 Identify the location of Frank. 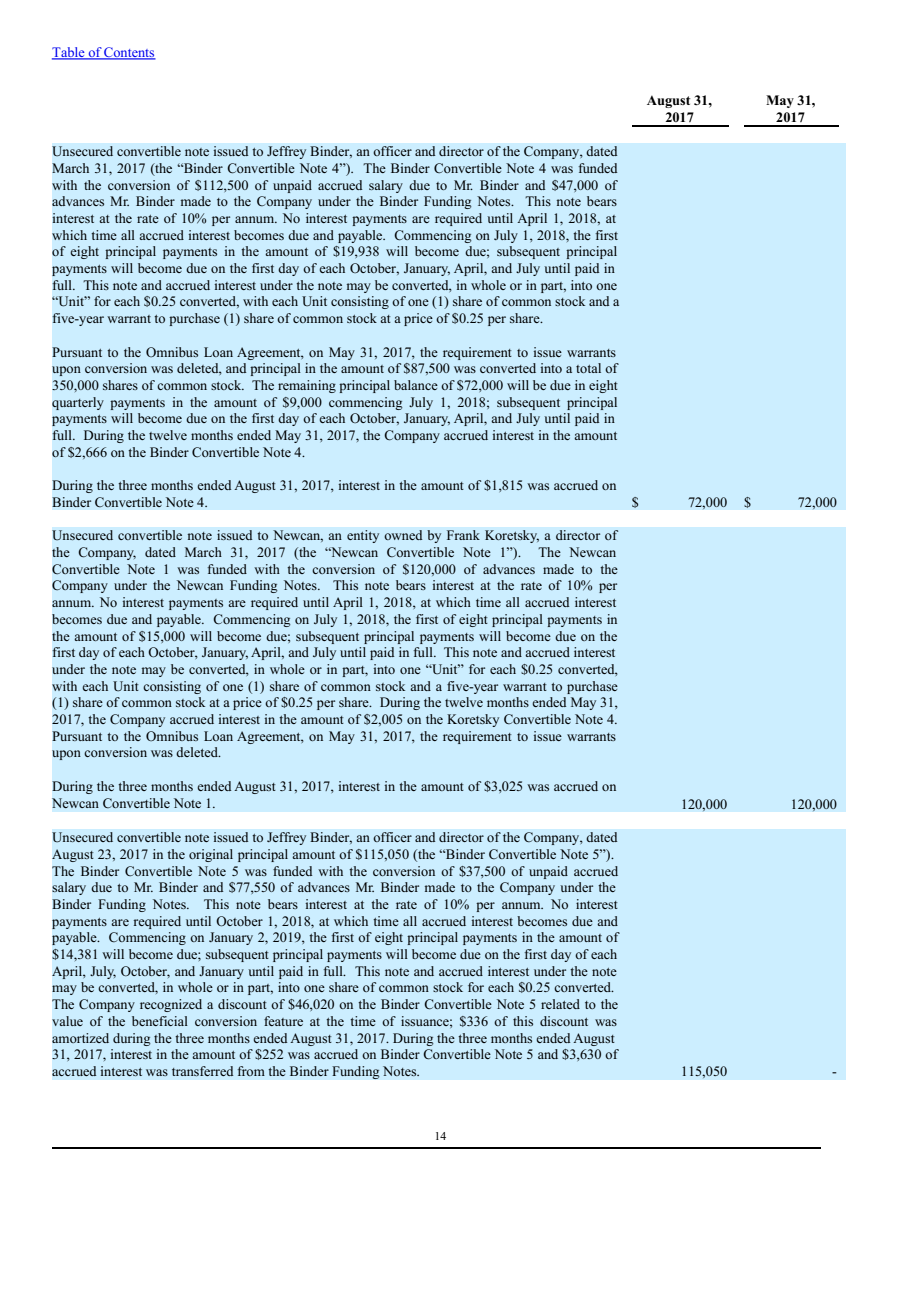
(463, 535).
